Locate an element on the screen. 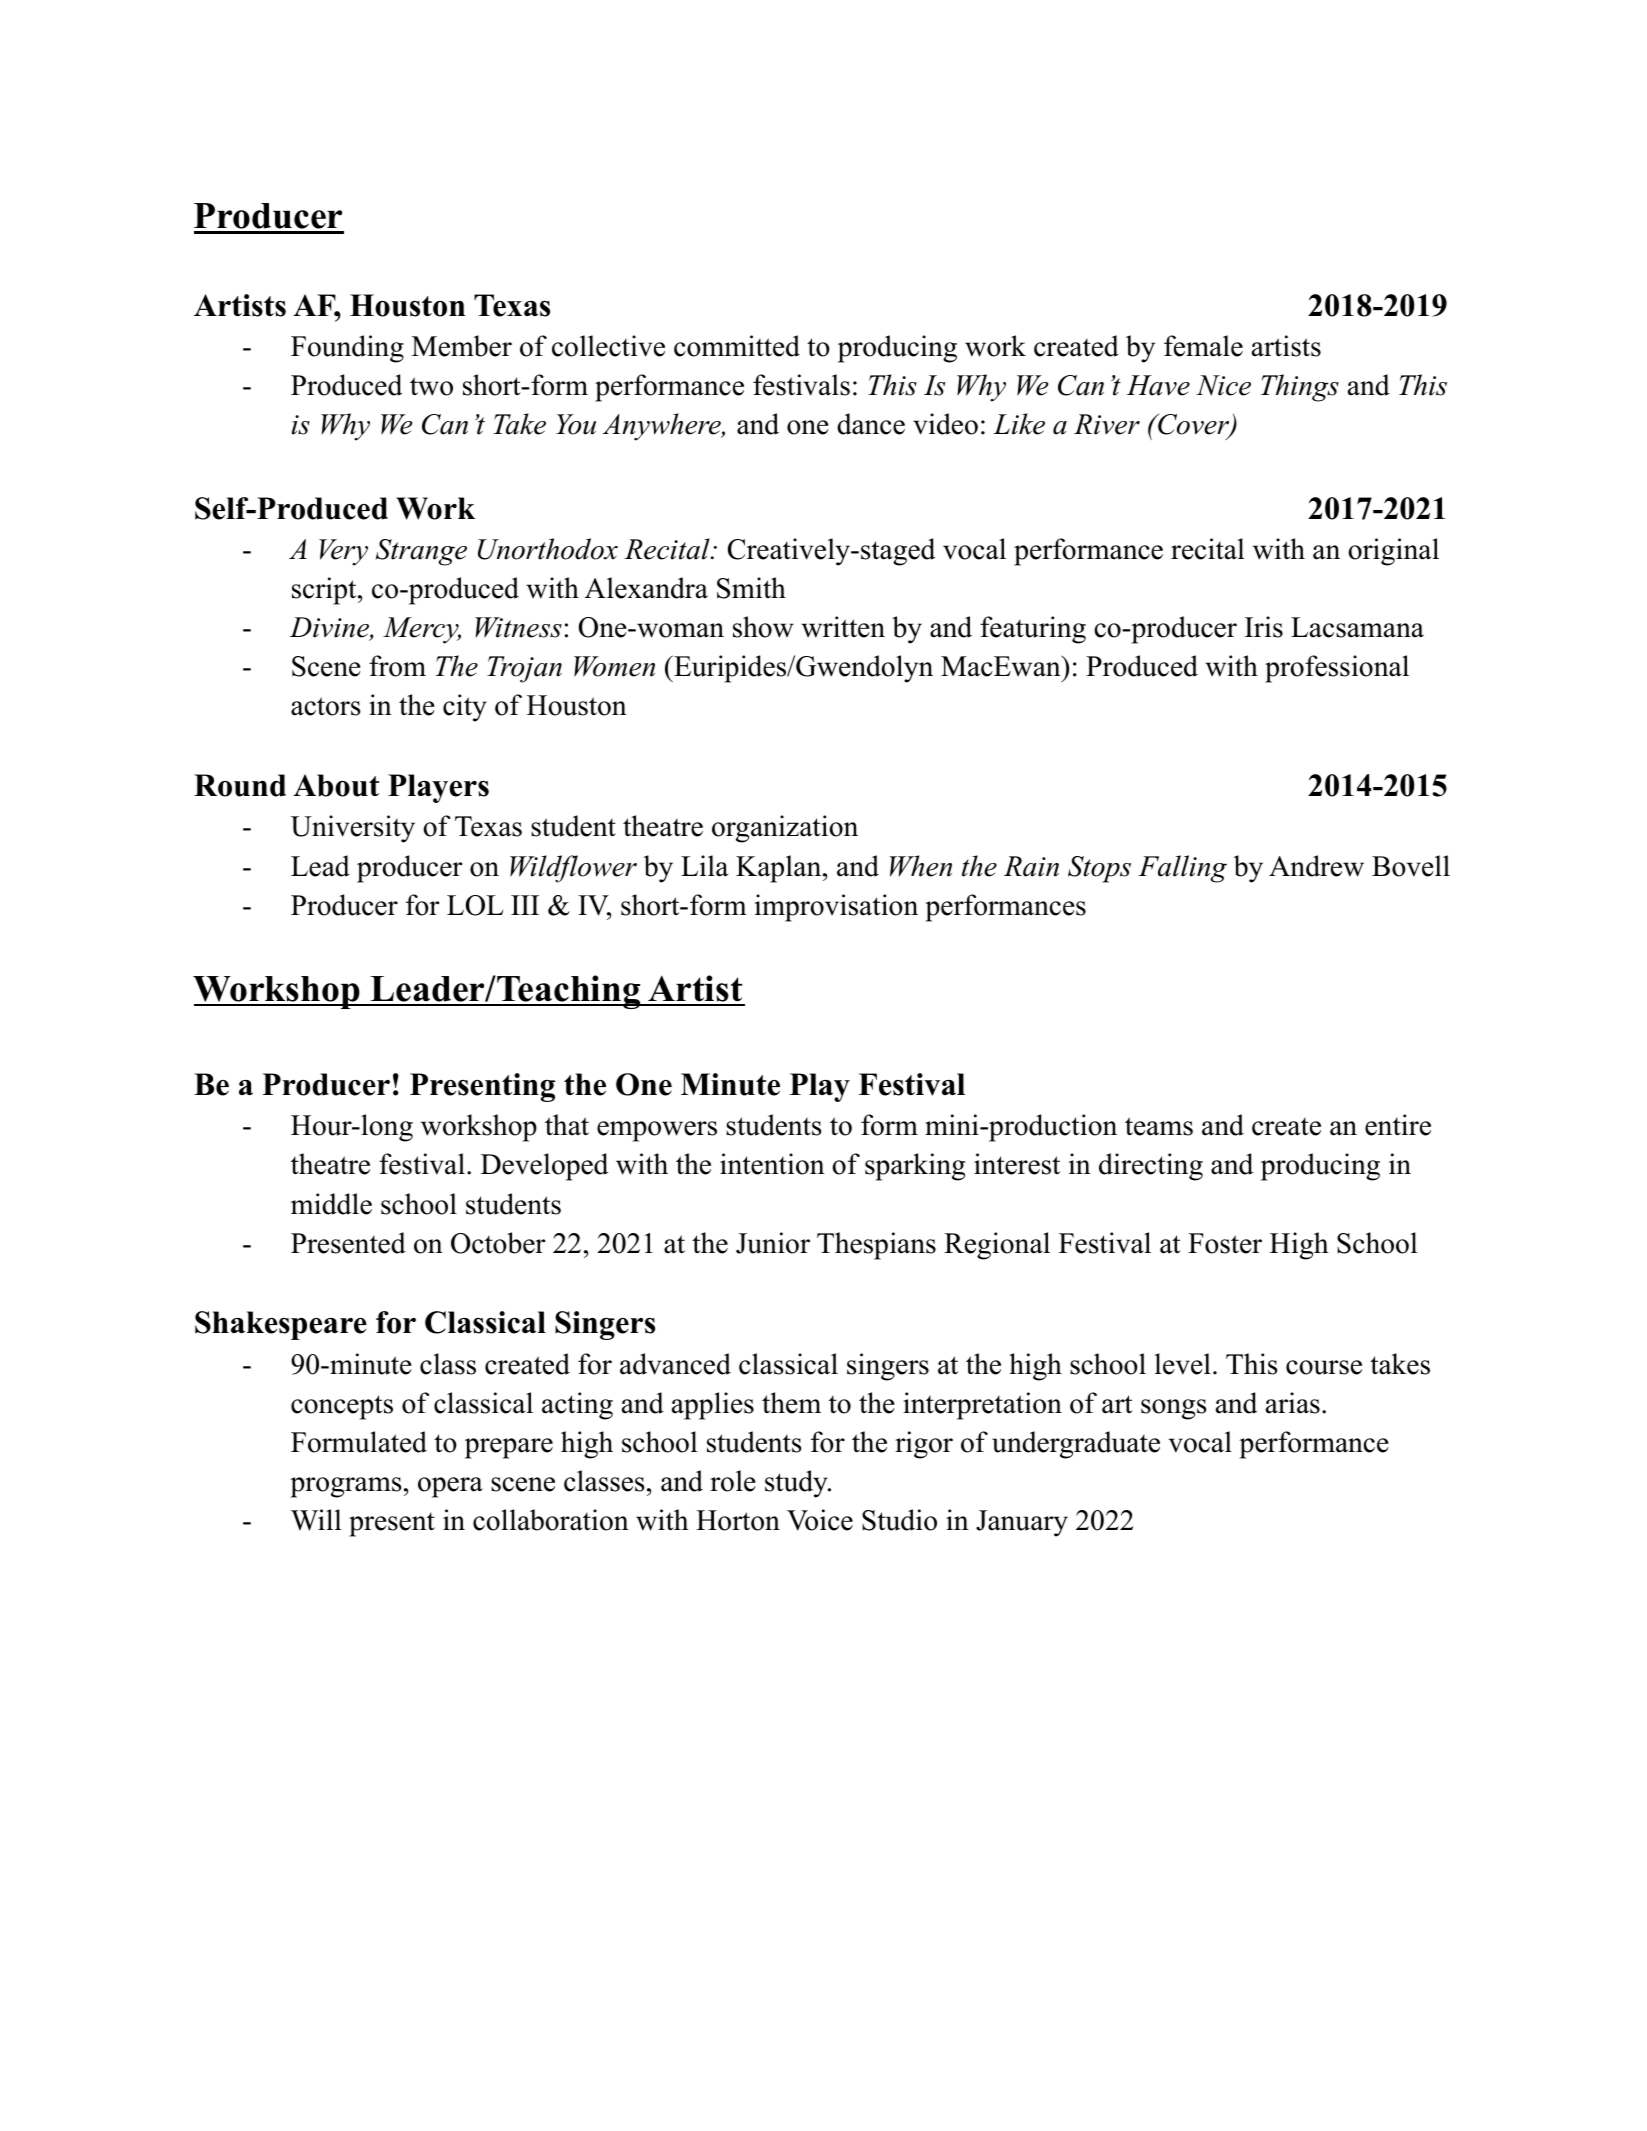 The height and width of the screenshot is (2131, 1647). professional is located at coordinates (1337, 669).
